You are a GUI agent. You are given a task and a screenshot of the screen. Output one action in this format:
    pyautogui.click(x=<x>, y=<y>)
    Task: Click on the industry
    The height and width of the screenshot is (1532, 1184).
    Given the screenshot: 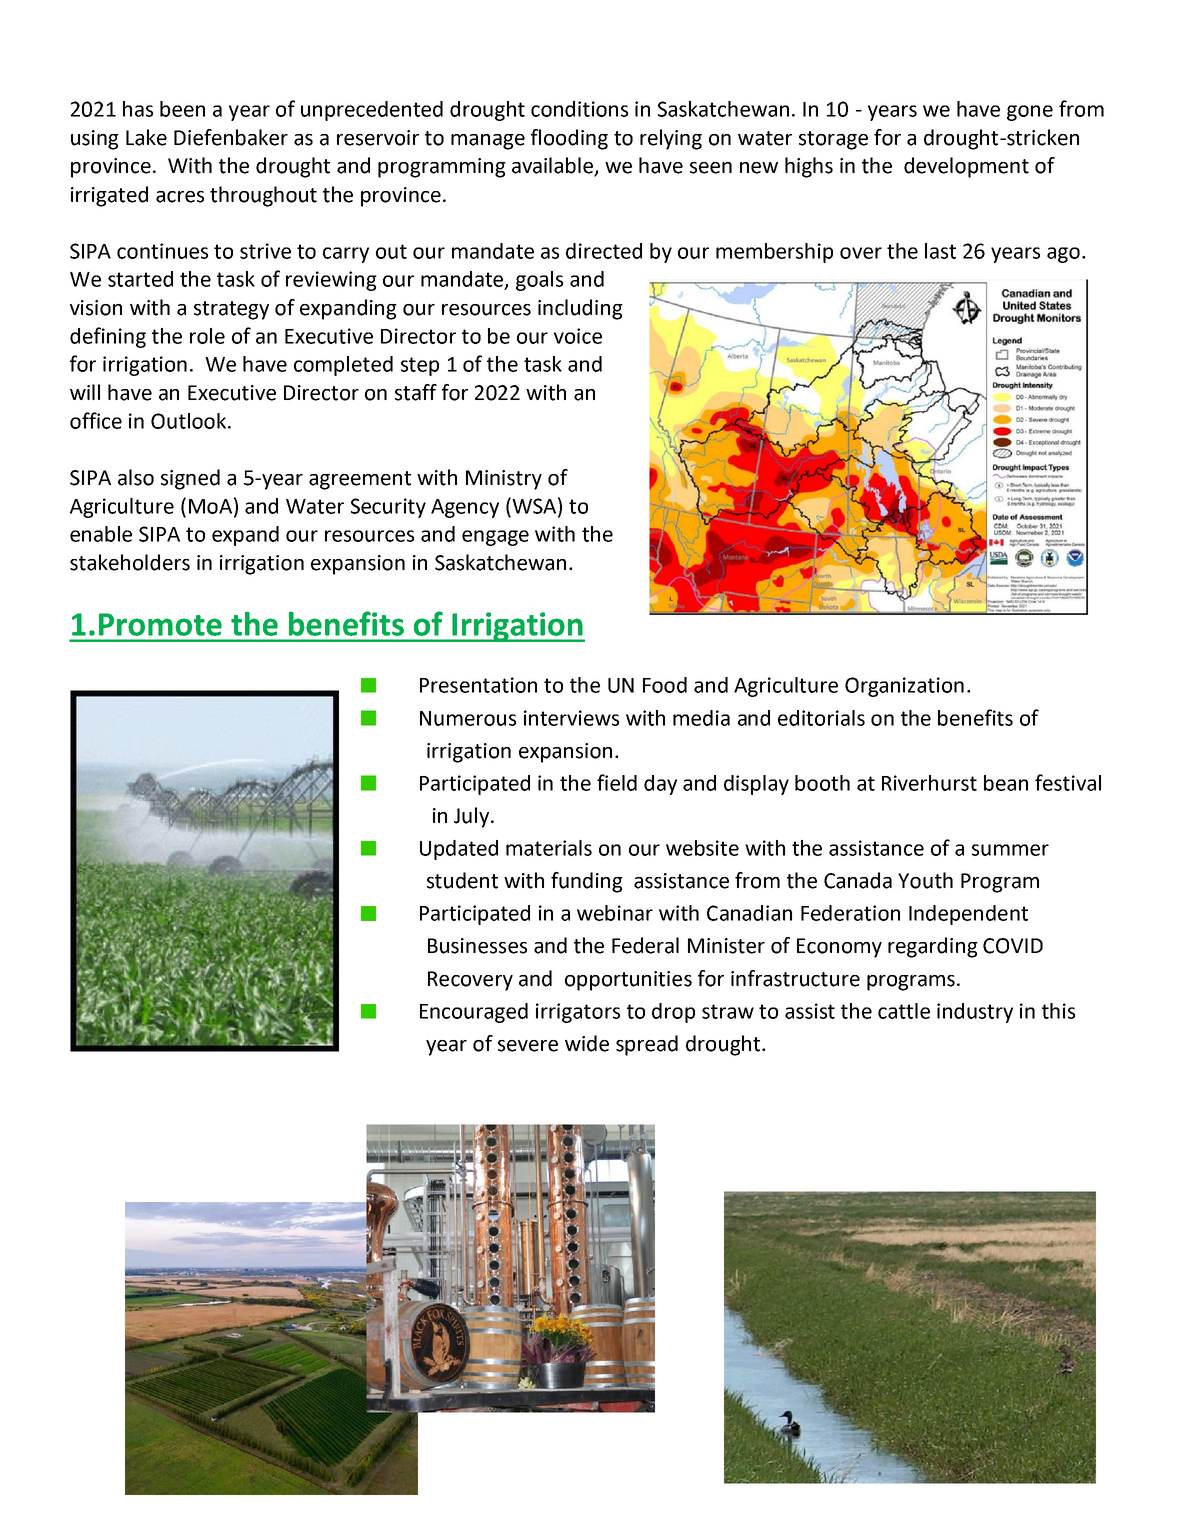 What is the action you would take?
    pyautogui.click(x=975, y=1013)
